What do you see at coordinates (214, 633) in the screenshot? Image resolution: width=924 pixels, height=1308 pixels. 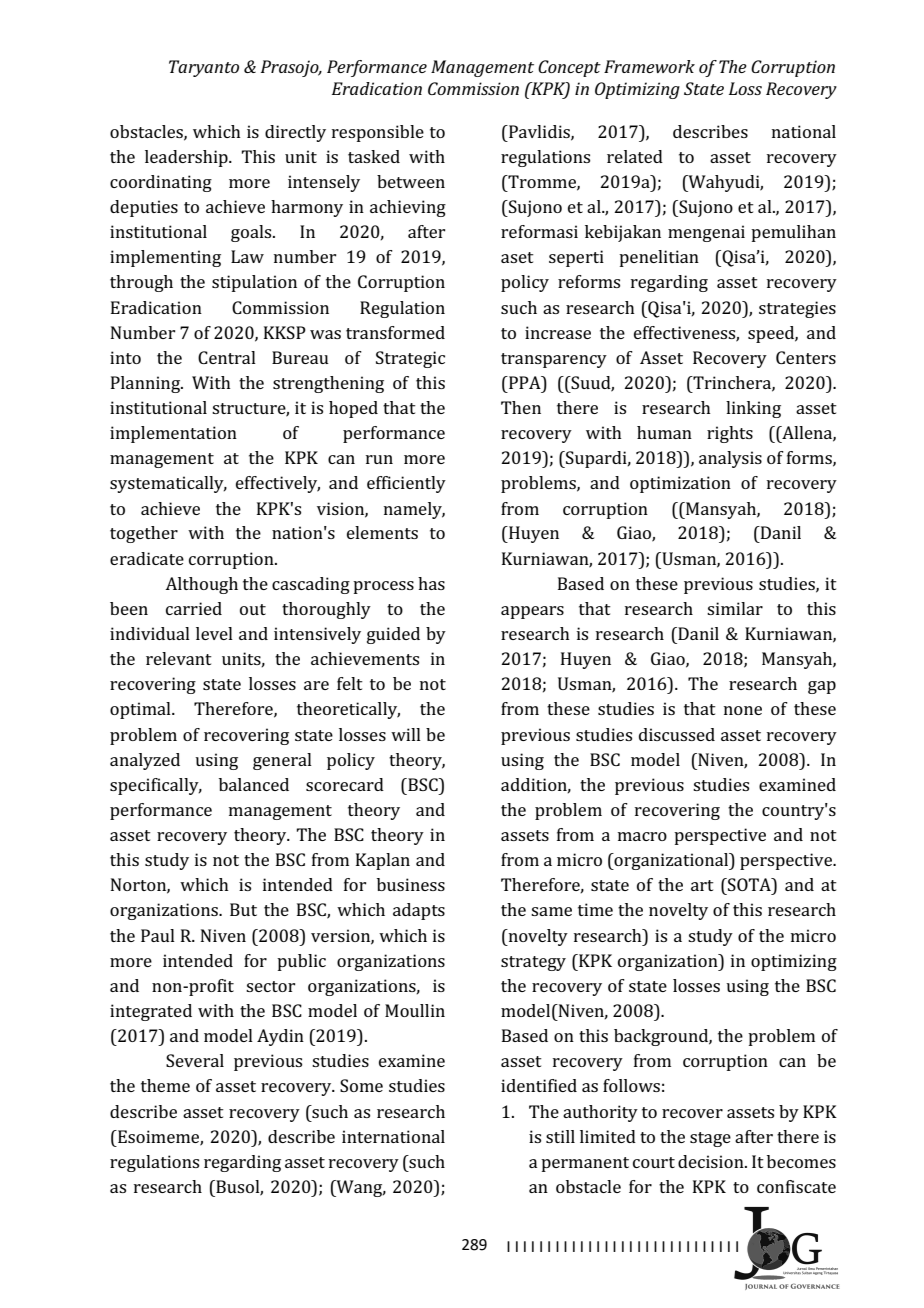 I see `level` at bounding box center [214, 633].
